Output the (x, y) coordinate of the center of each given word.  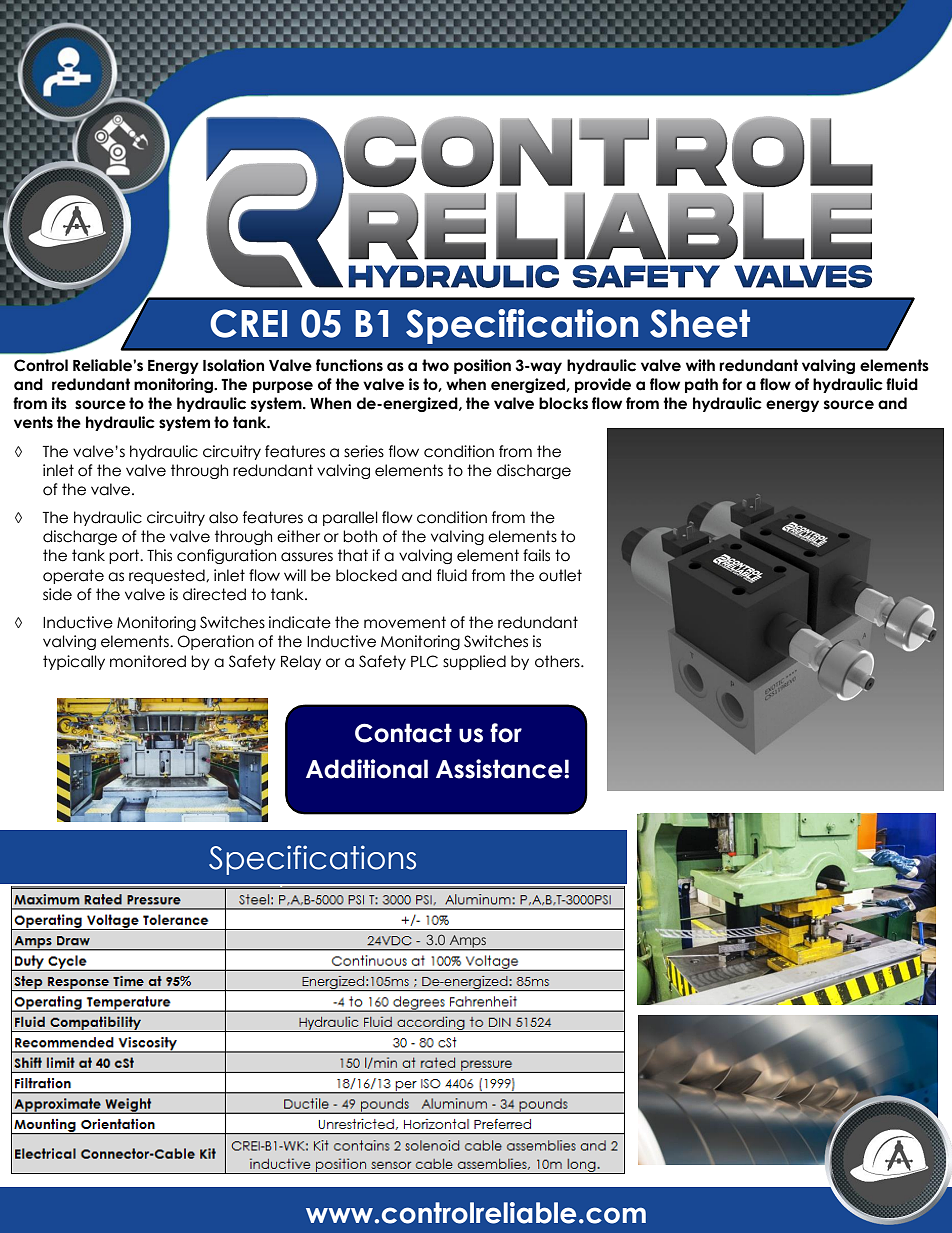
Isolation (233, 365)
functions (349, 365)
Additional (367, 769)
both (360, 536)
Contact (403, 733)
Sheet (700, 323)
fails (536, 555)
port (125, 556)
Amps (468, 942)
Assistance (500, 769)
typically (74, 662)
